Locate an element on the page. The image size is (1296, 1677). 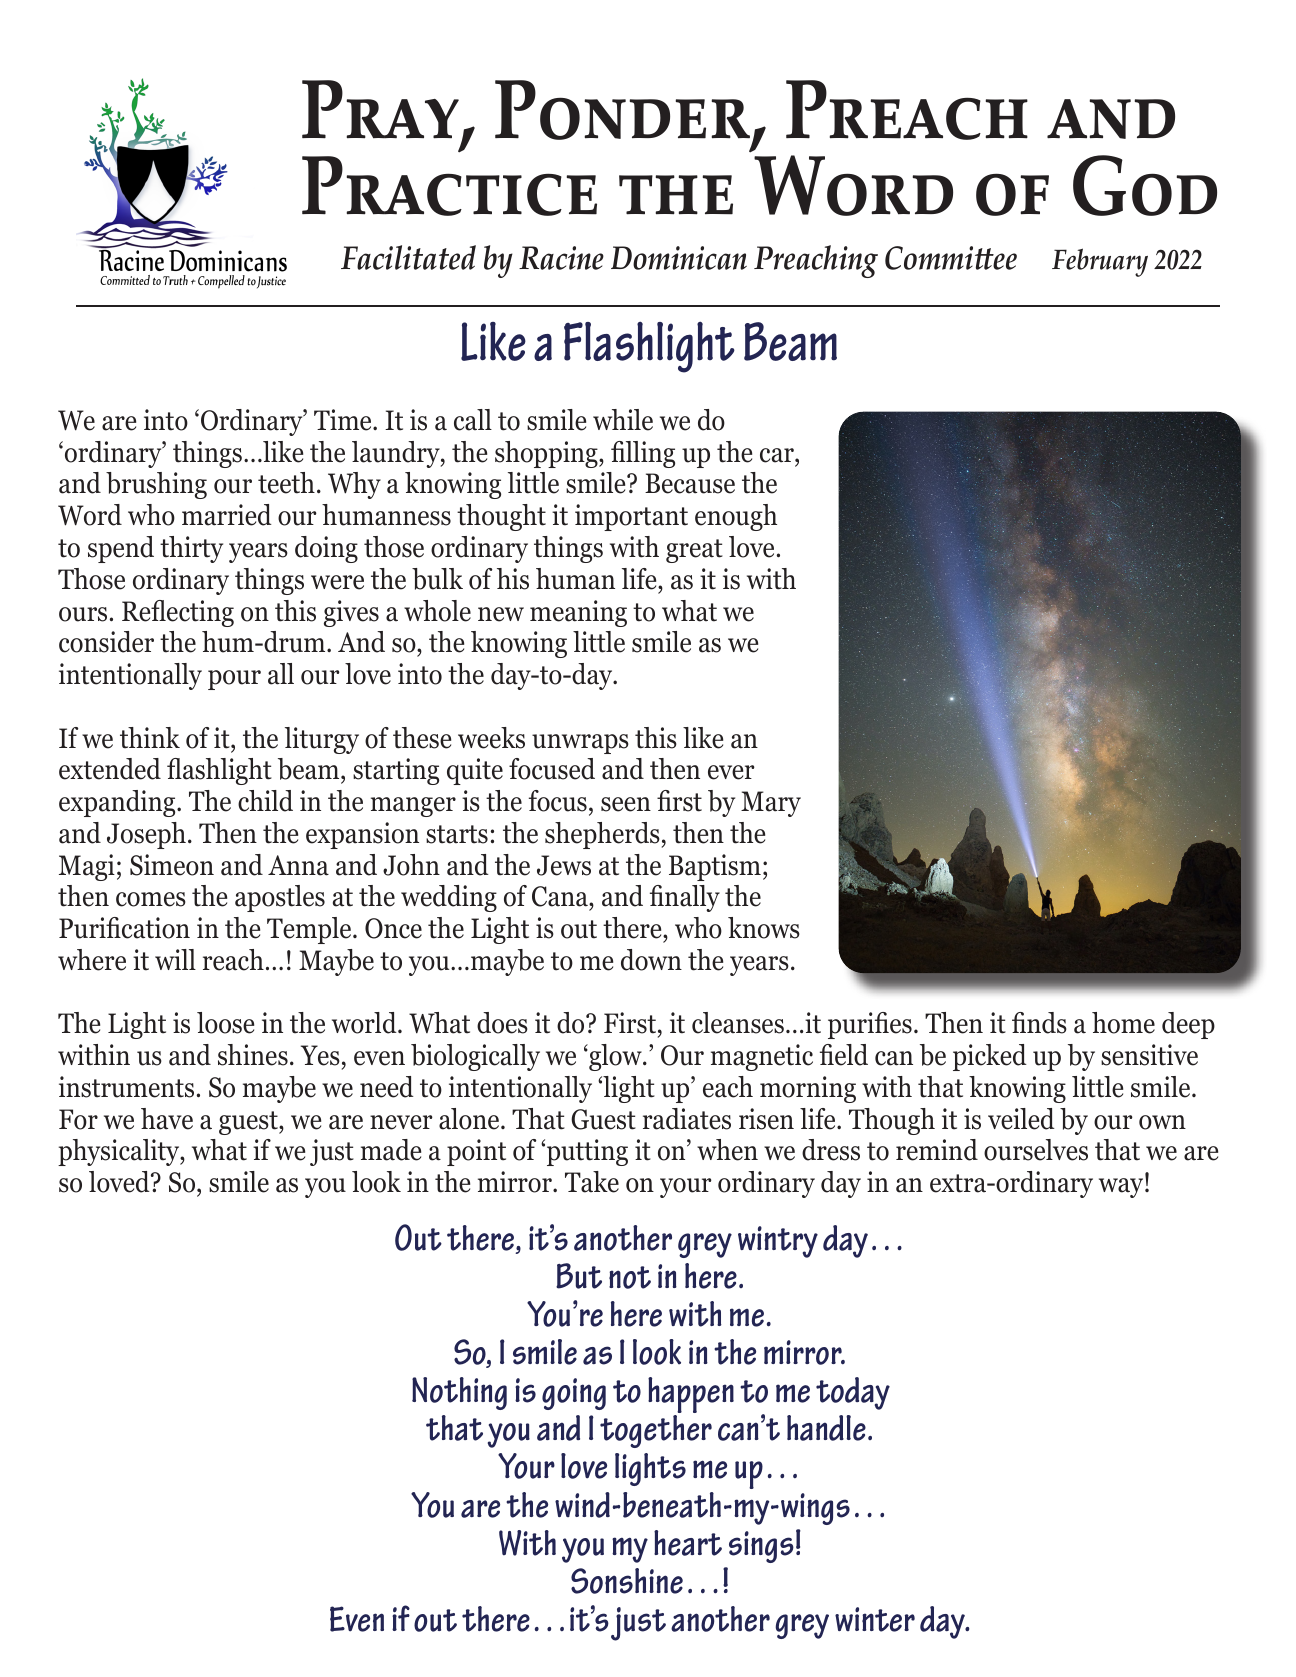
meaning is located at coordinates (578, 613).
